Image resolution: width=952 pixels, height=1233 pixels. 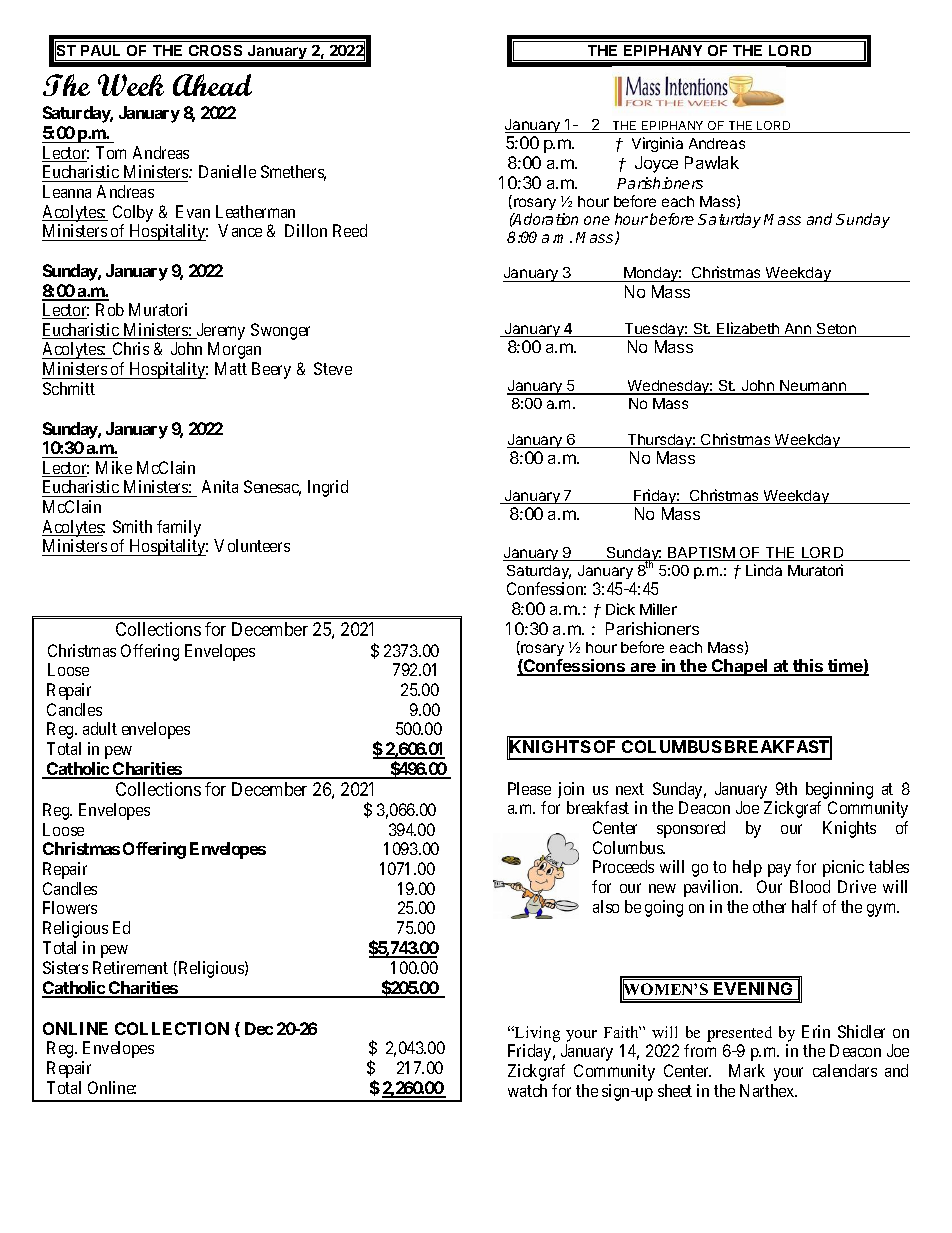 What do you see at coordinates (179, 528) in the screenshot?
I see `family` at bounding box center [179, 528].
